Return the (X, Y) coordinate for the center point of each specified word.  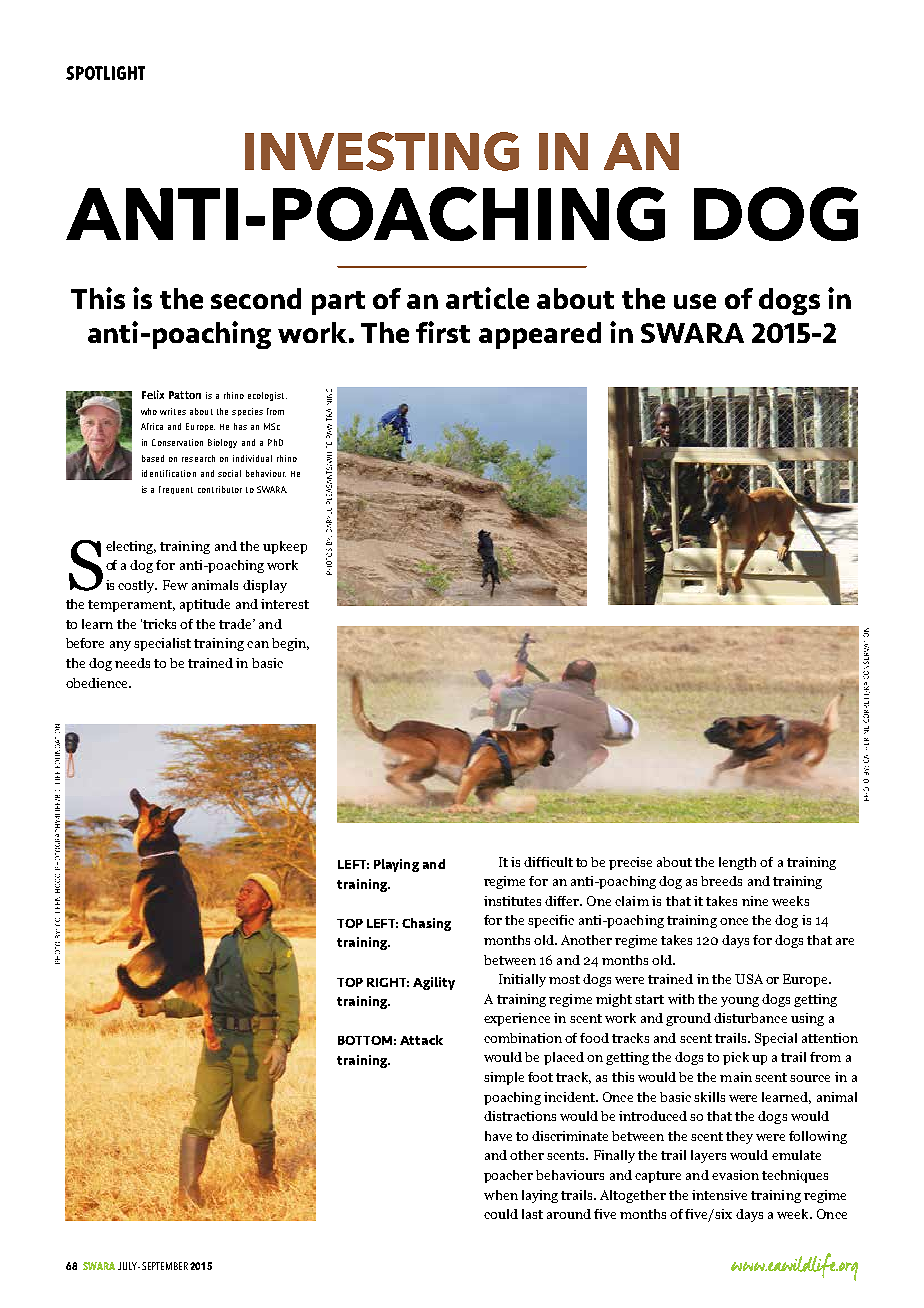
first (443, 332)
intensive (719, 1195)
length (737, 863)
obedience (98, 683)
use (695, 301)
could (501, 1214)
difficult (548, 862)
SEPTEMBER (165, 1266)
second (256, 298)
